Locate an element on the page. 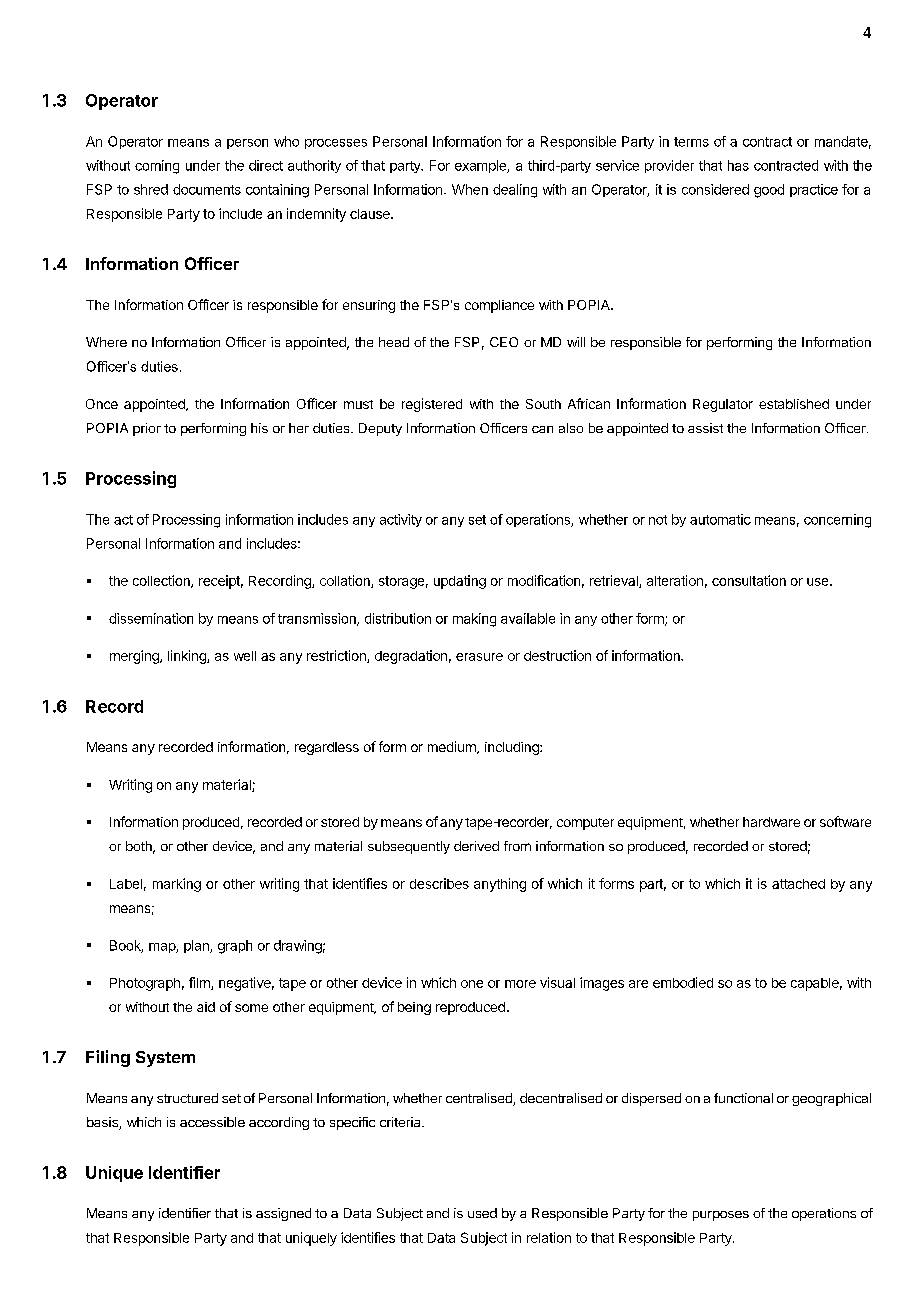 The image size is (924, 1308). has is located at coordinates (738, 165).
